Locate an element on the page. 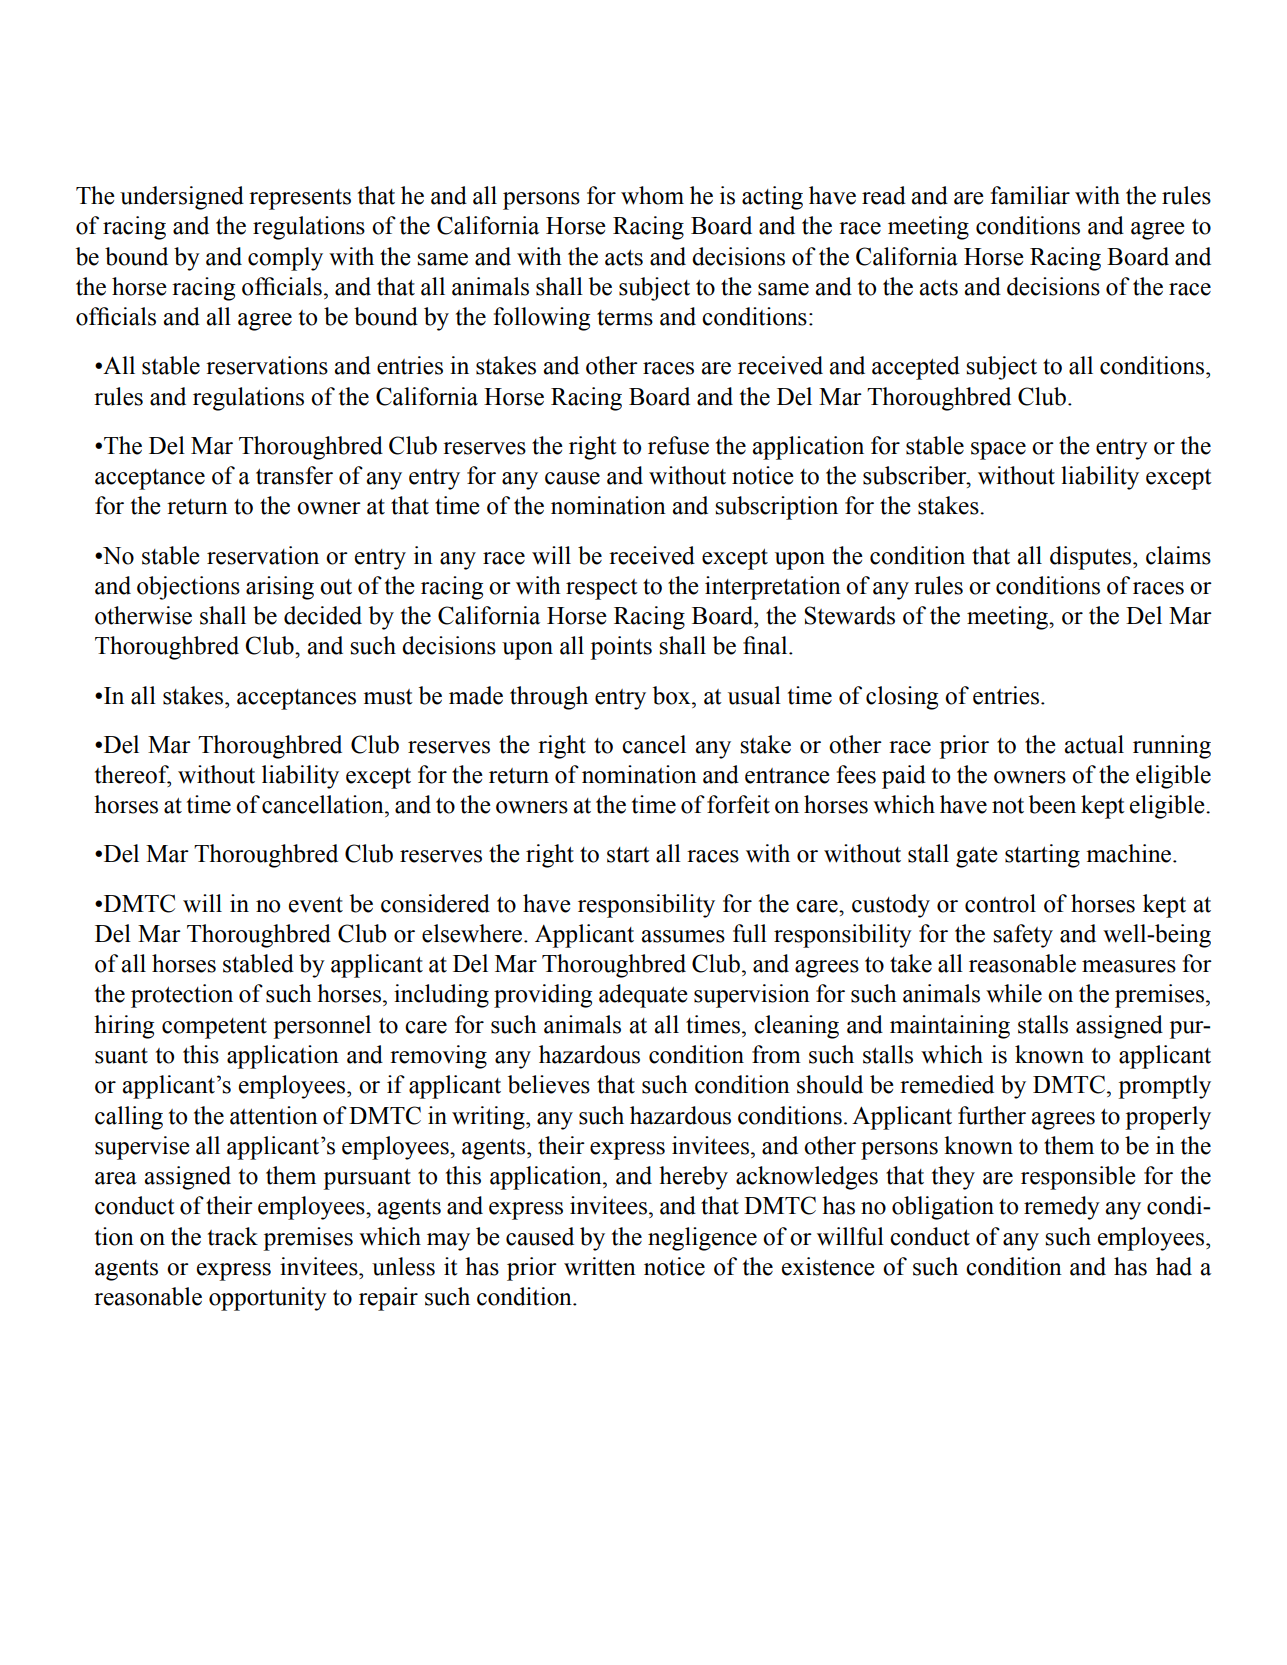 The image size is (1287, 1665). comply is located at coordinates (285, 259).
